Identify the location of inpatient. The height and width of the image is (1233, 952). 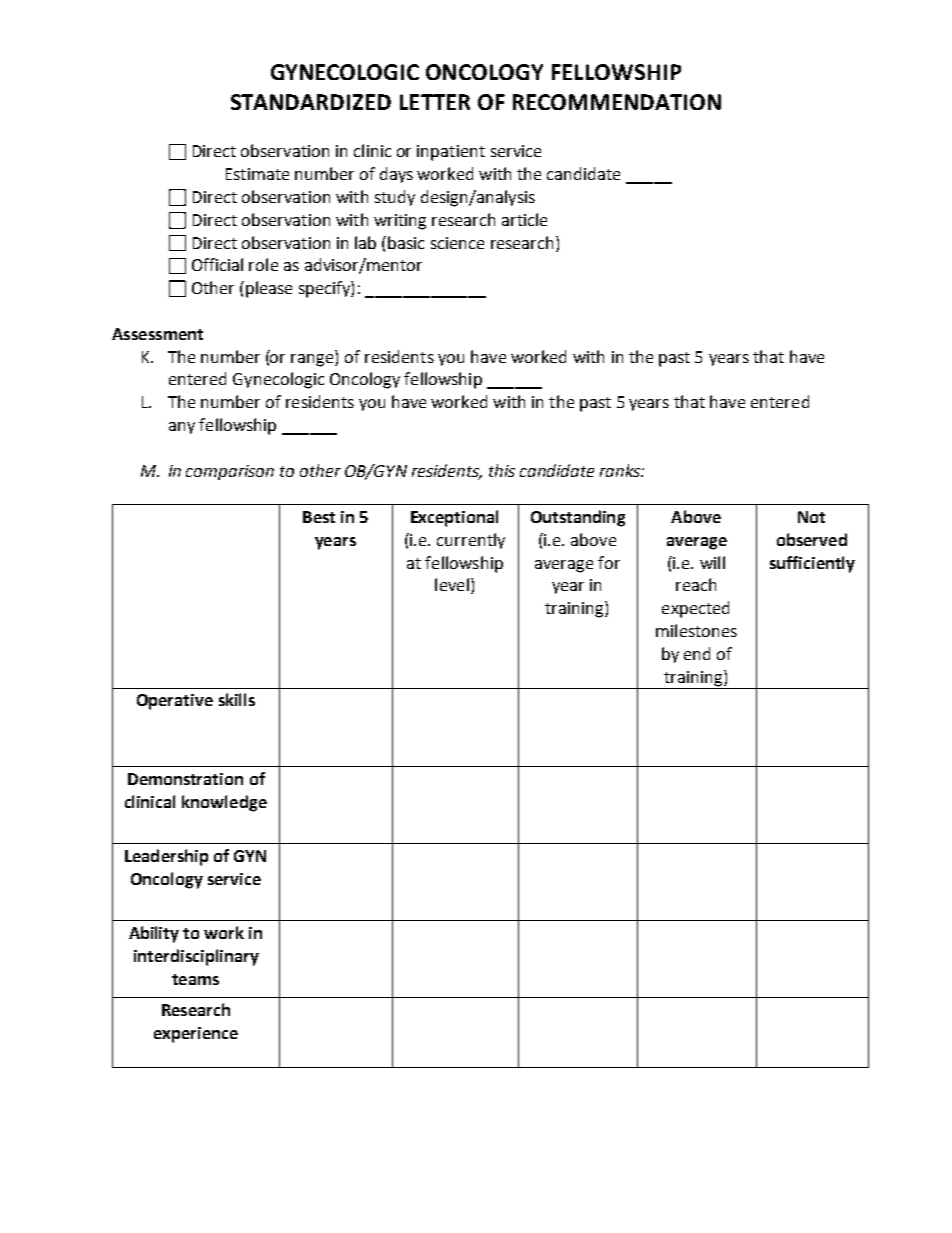
(451, 153).
